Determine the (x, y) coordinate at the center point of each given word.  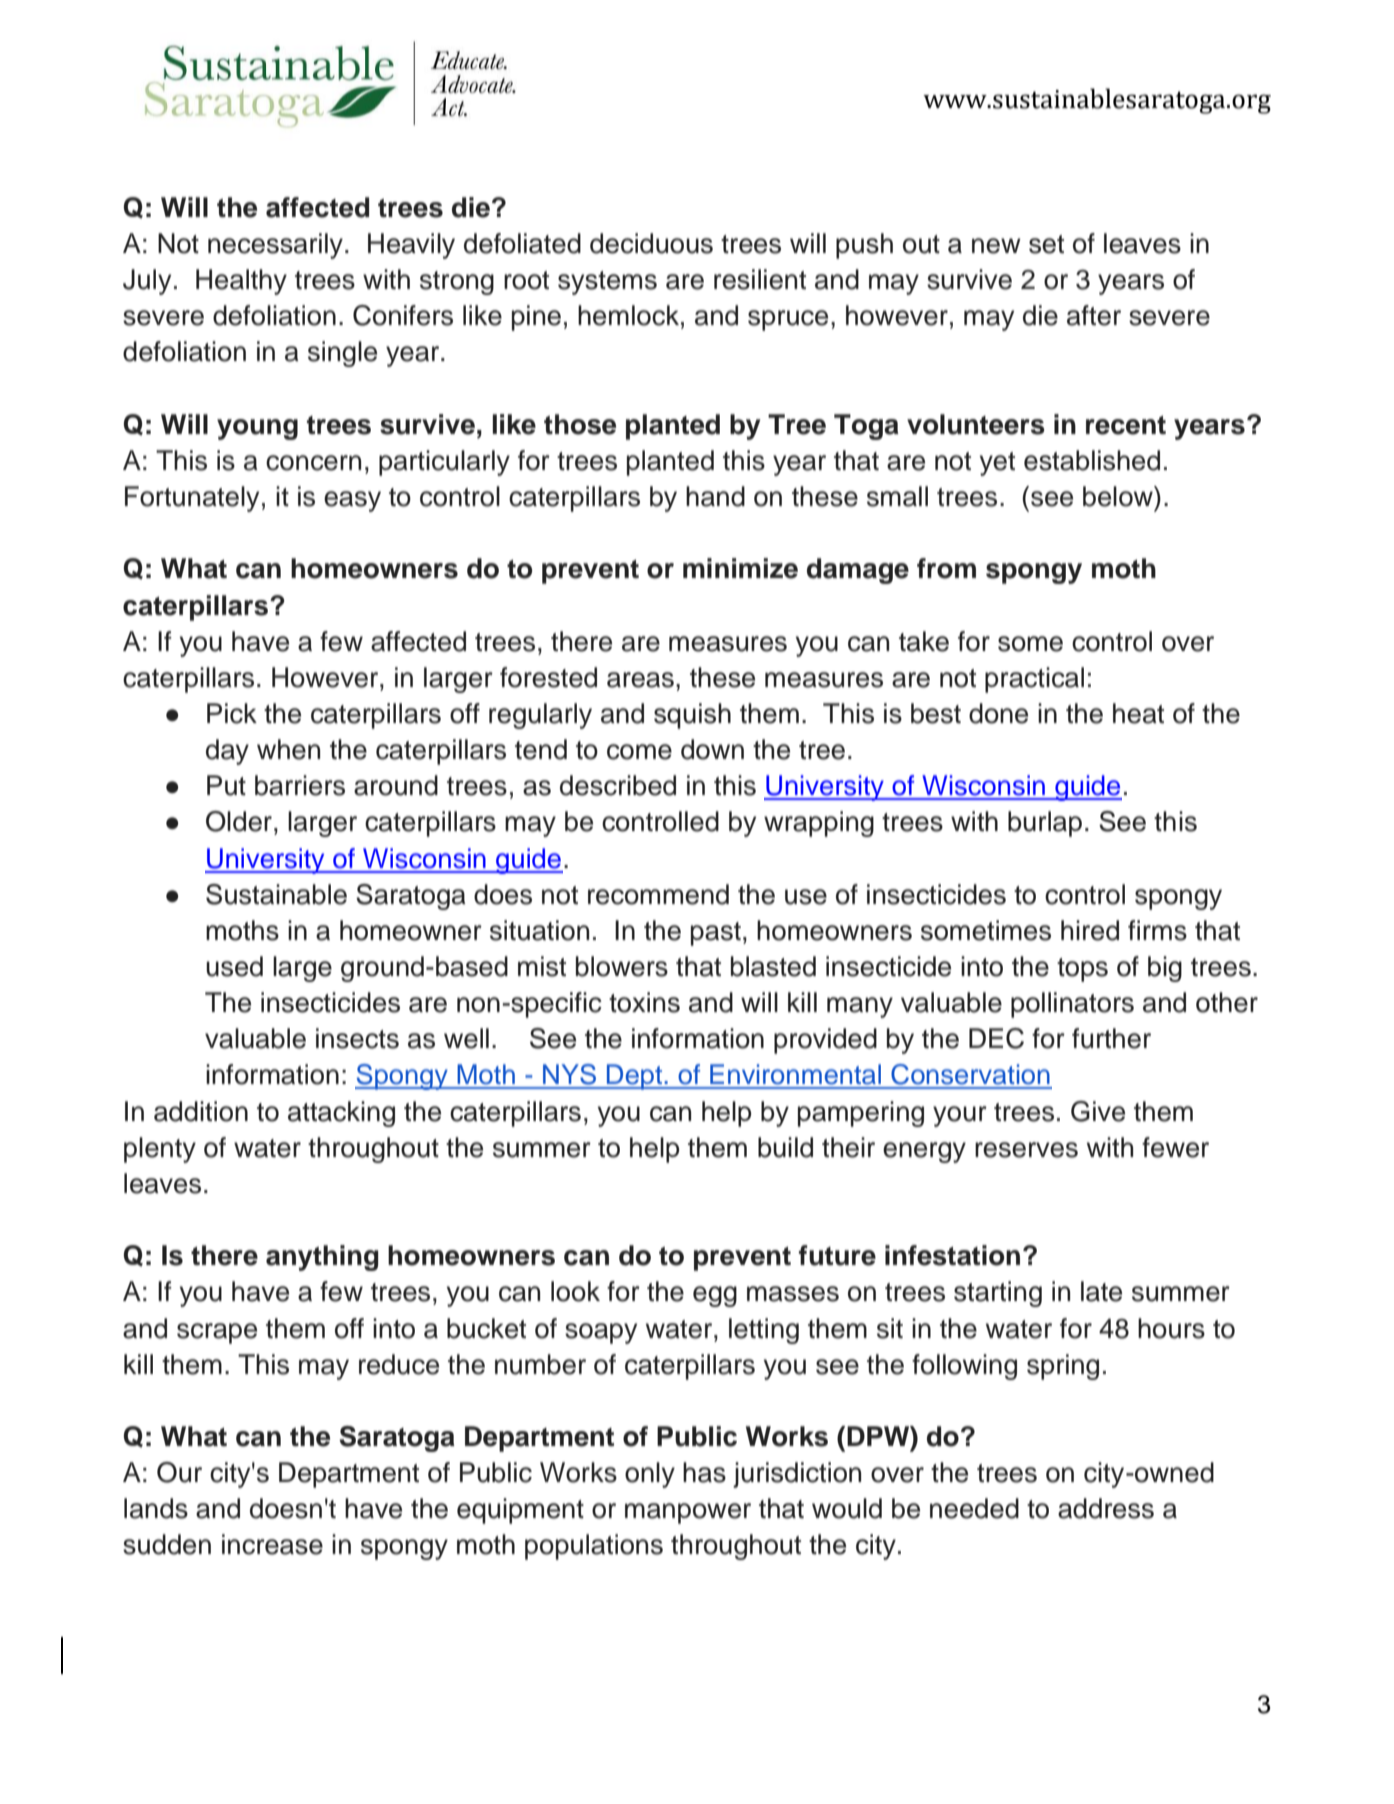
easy (352, 501)
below (1119, 496)
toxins (644, 1002)
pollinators (1072, 1005)
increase (272, 1544)
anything (322, 1258)
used (234, 966)
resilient (760, 279)
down (712, 749)
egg (715, 1296)
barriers (300, 785)
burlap (1045, 824)
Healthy (241, 282)
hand (715, 496)
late (1101, 1291)
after (1094, 315)
